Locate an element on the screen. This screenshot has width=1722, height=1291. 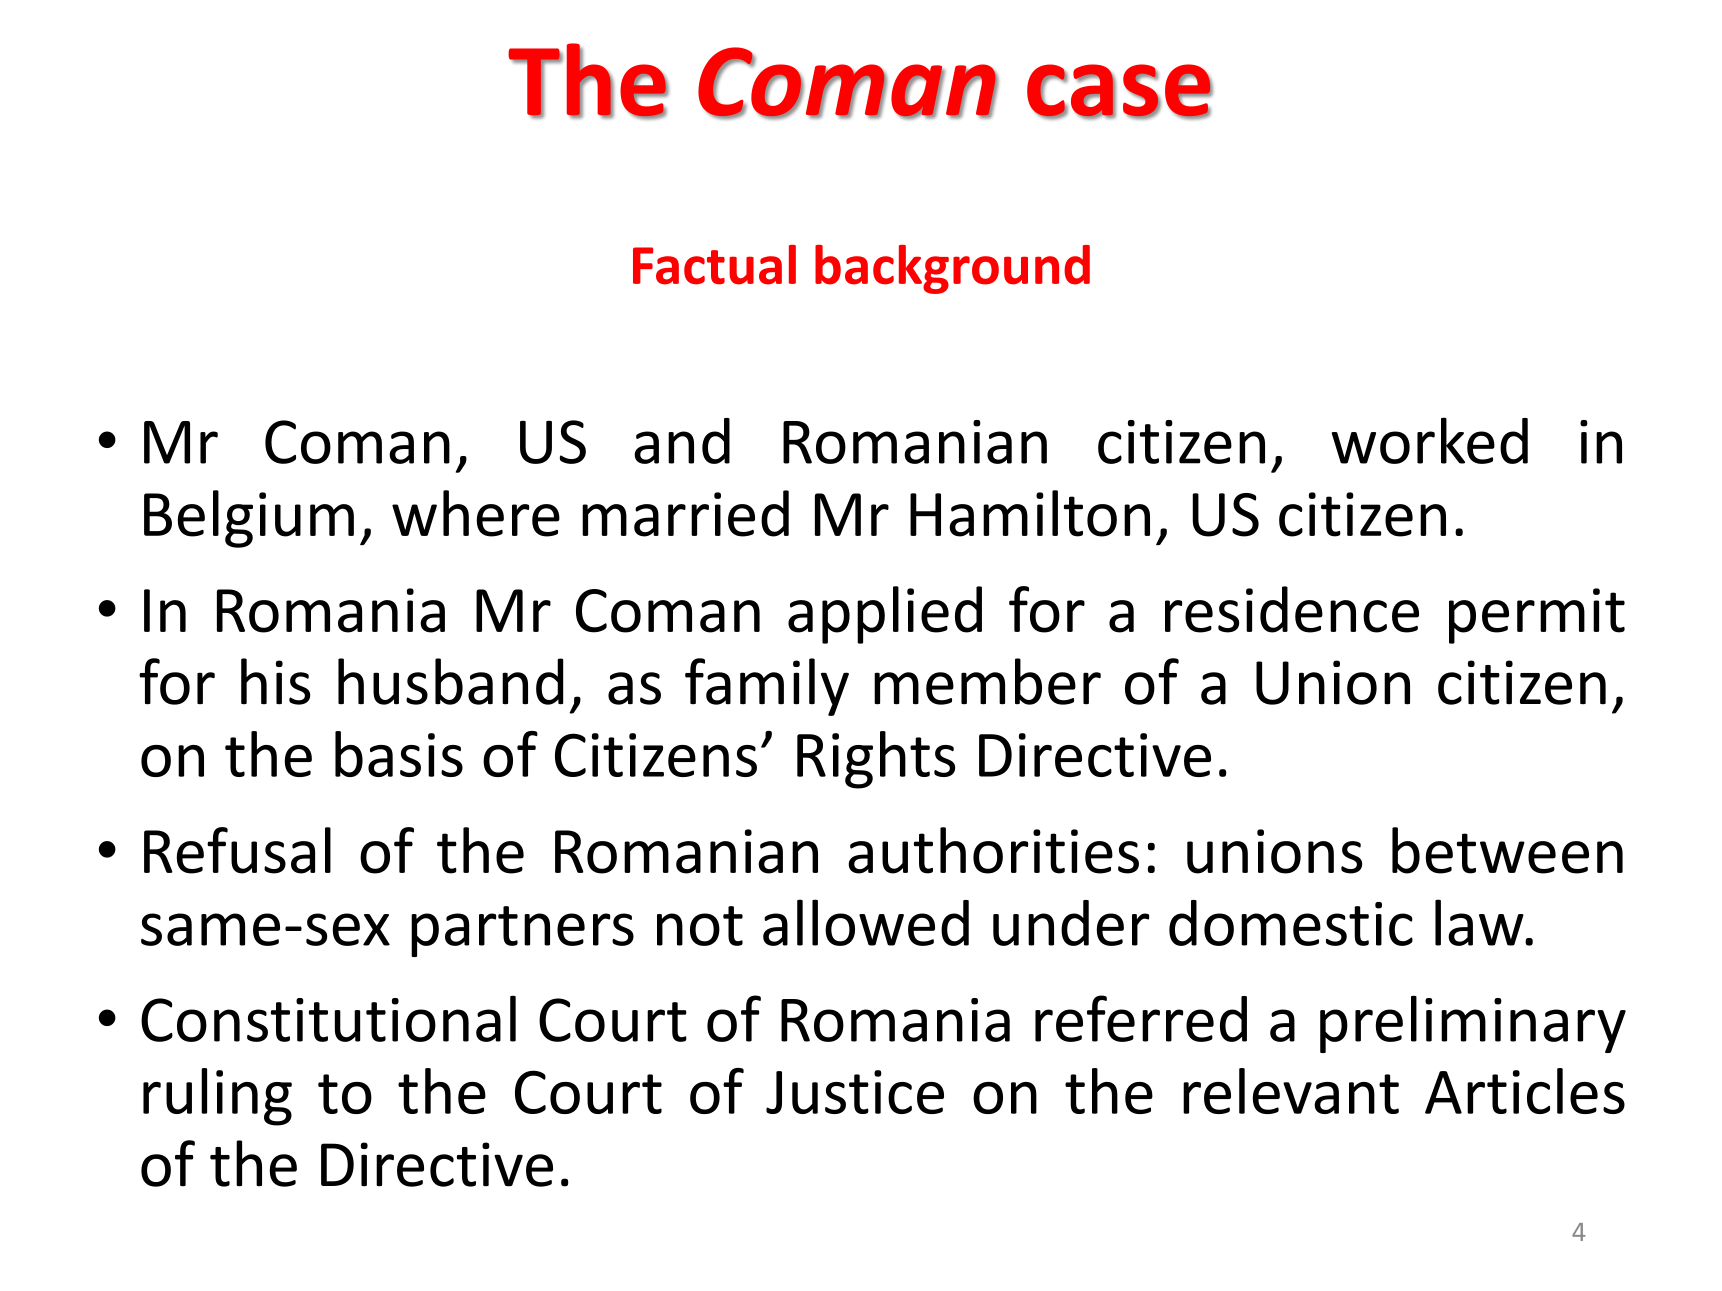
background is located at coordinates (952, 269).
